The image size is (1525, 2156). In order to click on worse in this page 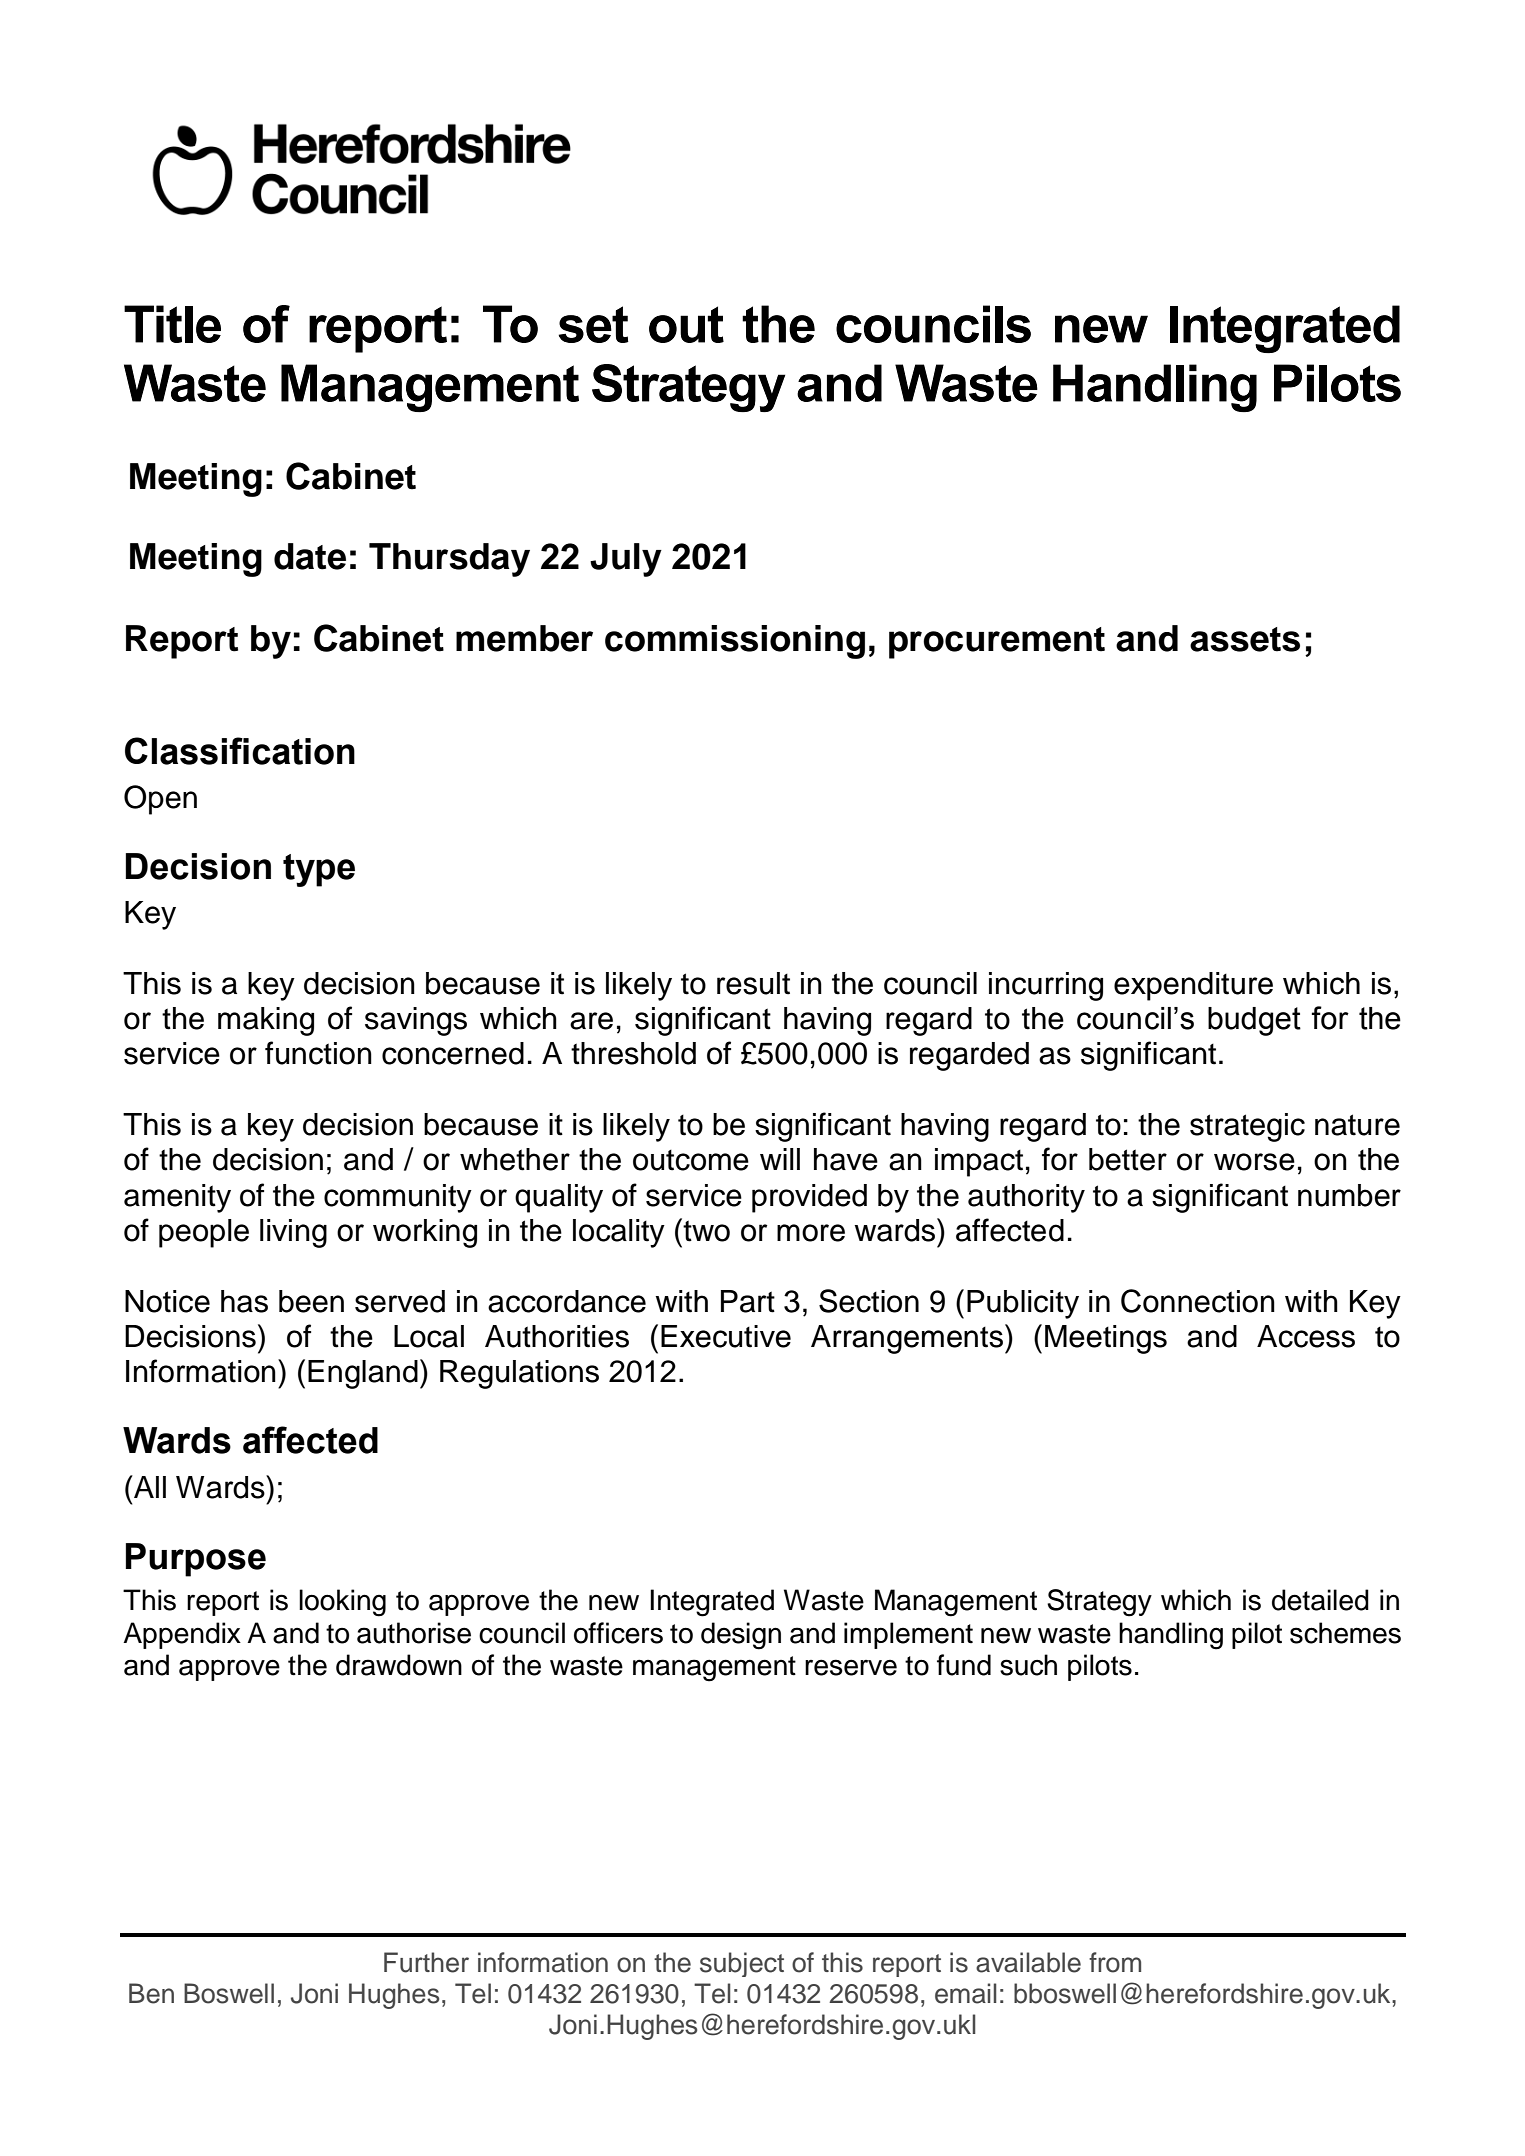, I will do `click(1254, 1162)`.
